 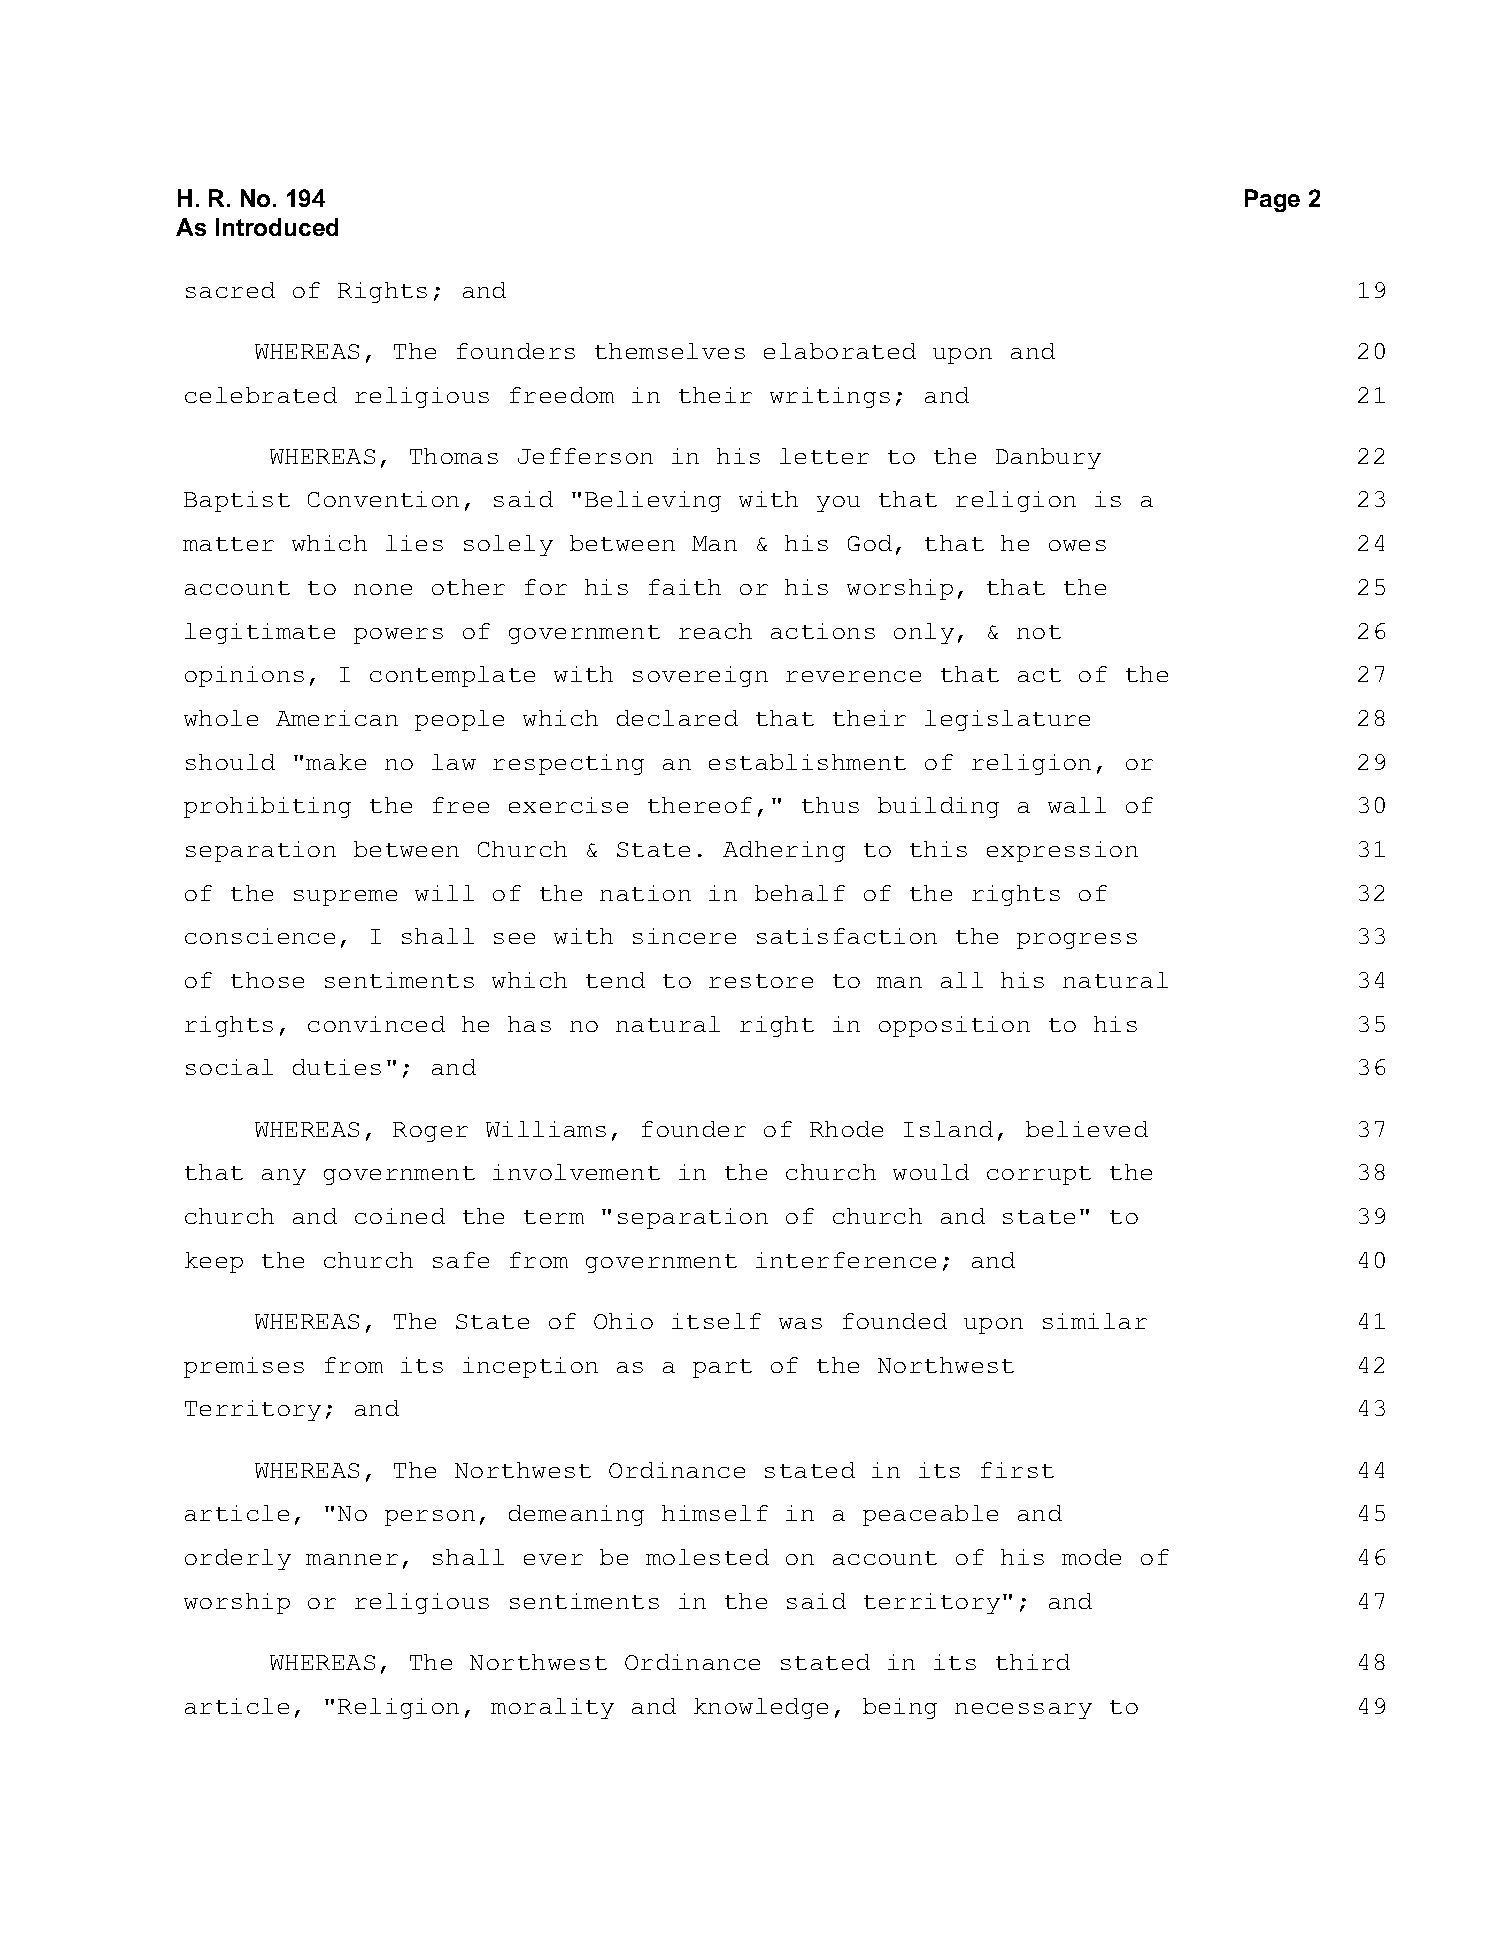 I want to click on premises, so click(x=244, y=1367).
